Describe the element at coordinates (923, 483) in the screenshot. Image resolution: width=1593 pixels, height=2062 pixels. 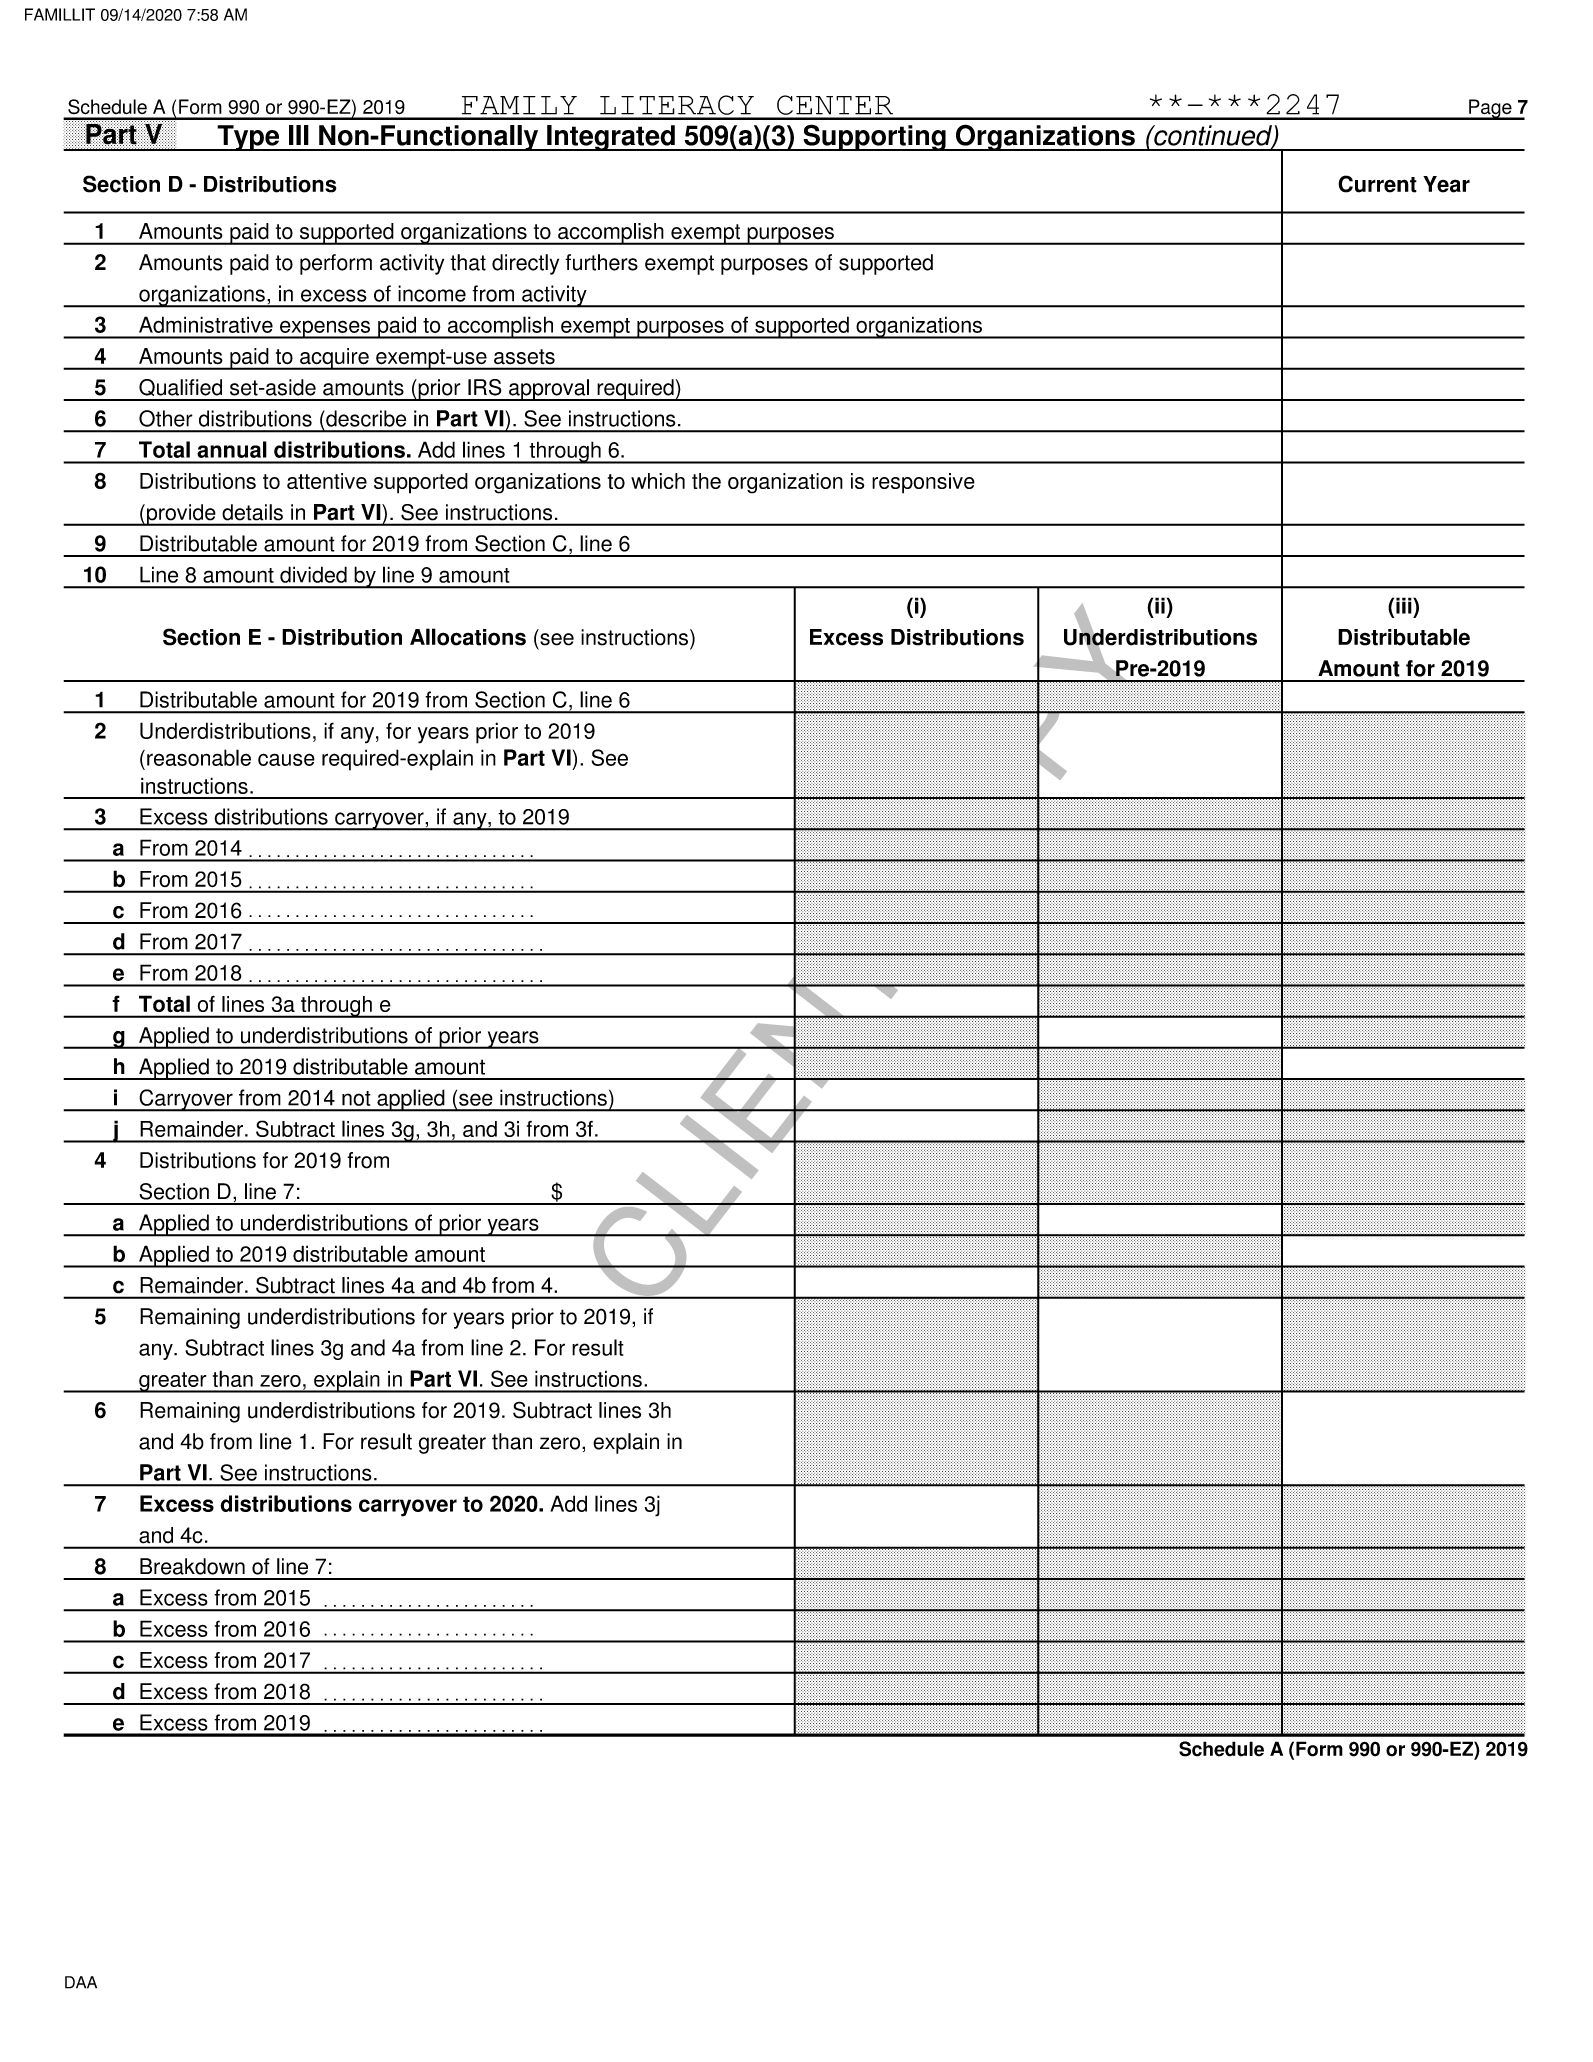
I see `responsive` at that location.
